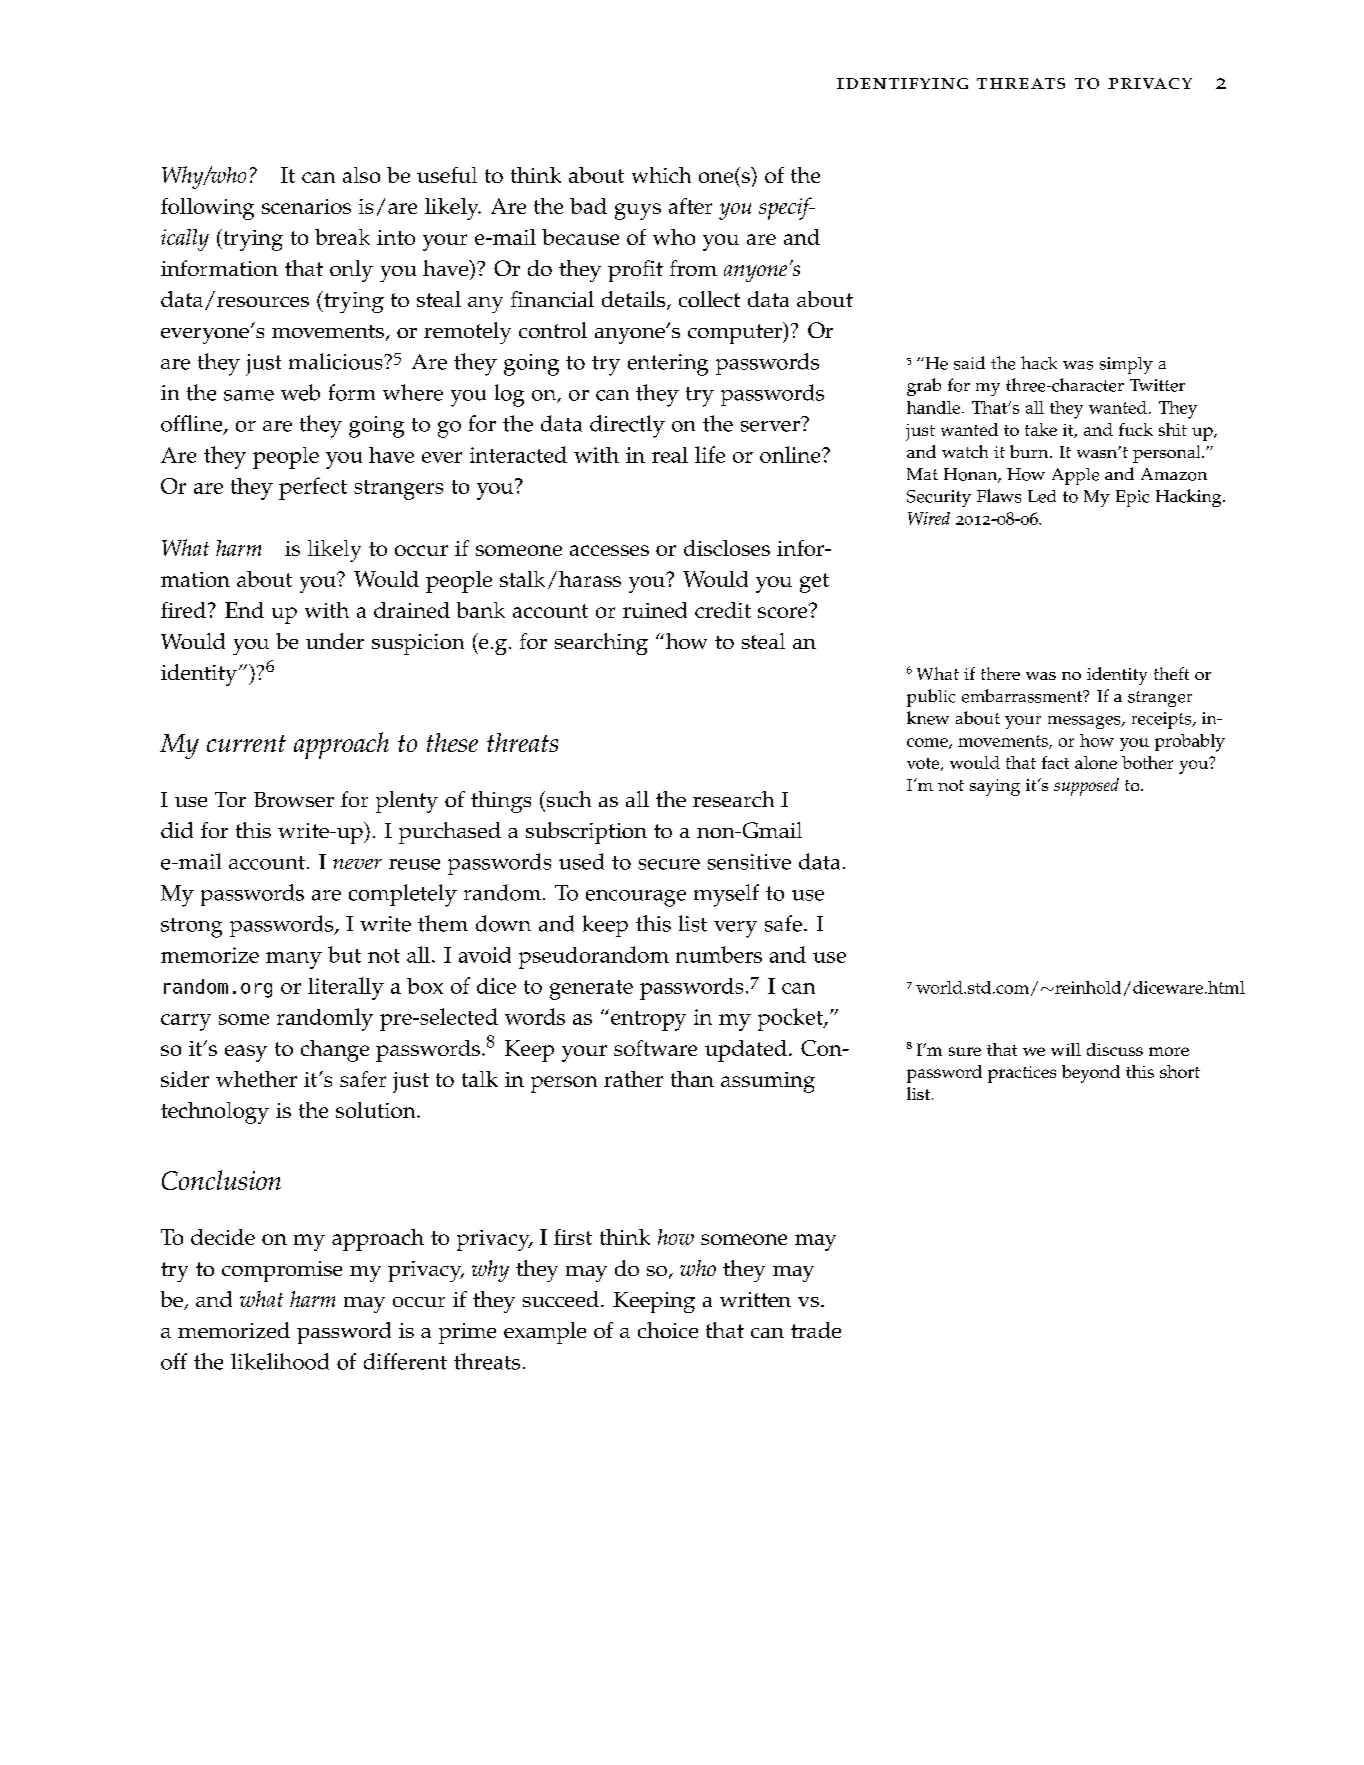 The image size is (1364, 1765). Describe the element at coordinates (902, 83) in the screenshot. I see `identifying` at that location.
